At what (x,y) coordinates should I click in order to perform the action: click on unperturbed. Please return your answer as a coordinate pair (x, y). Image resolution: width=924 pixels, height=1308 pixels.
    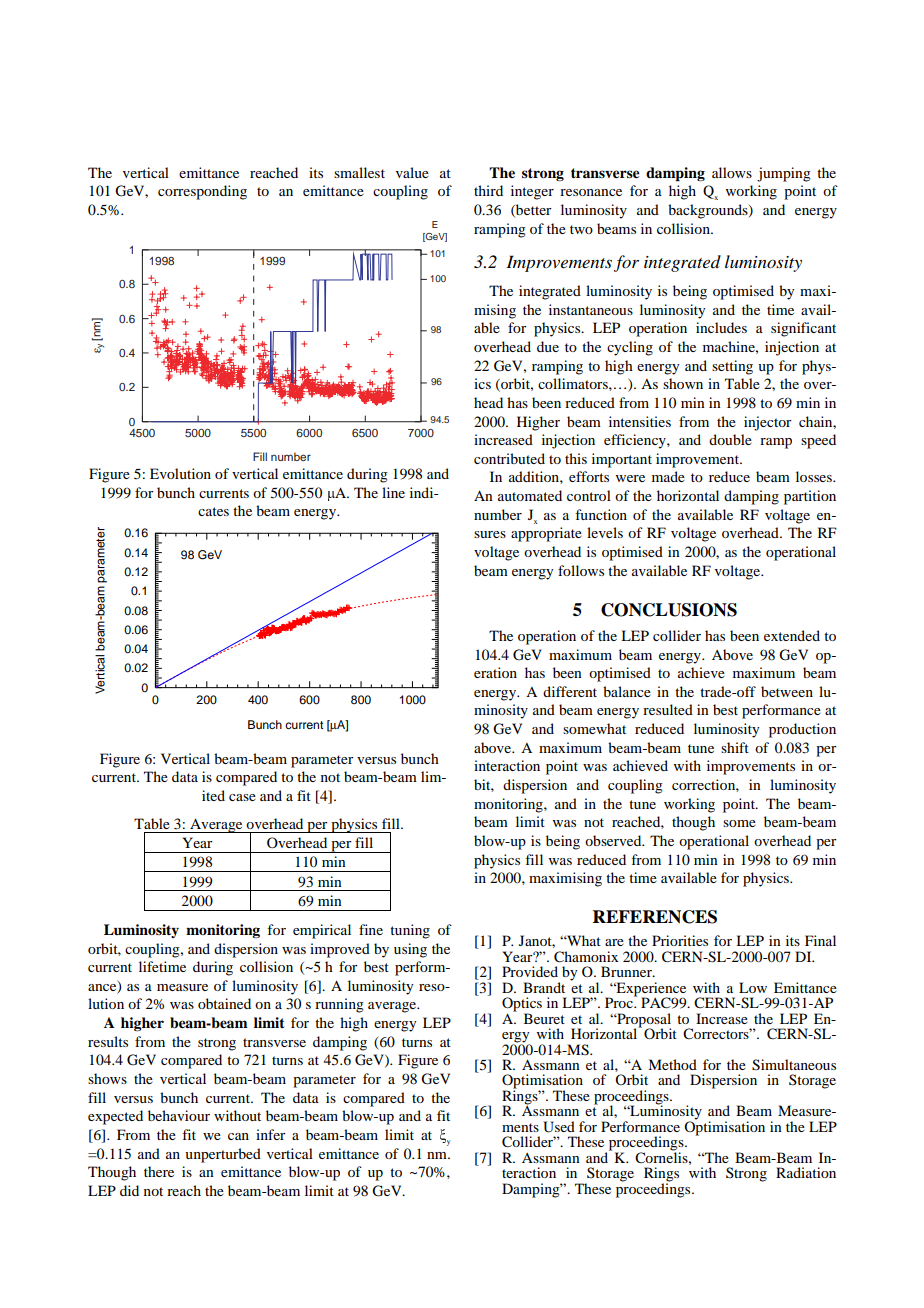
    Looking at the image, I should click on (223, 1155).
